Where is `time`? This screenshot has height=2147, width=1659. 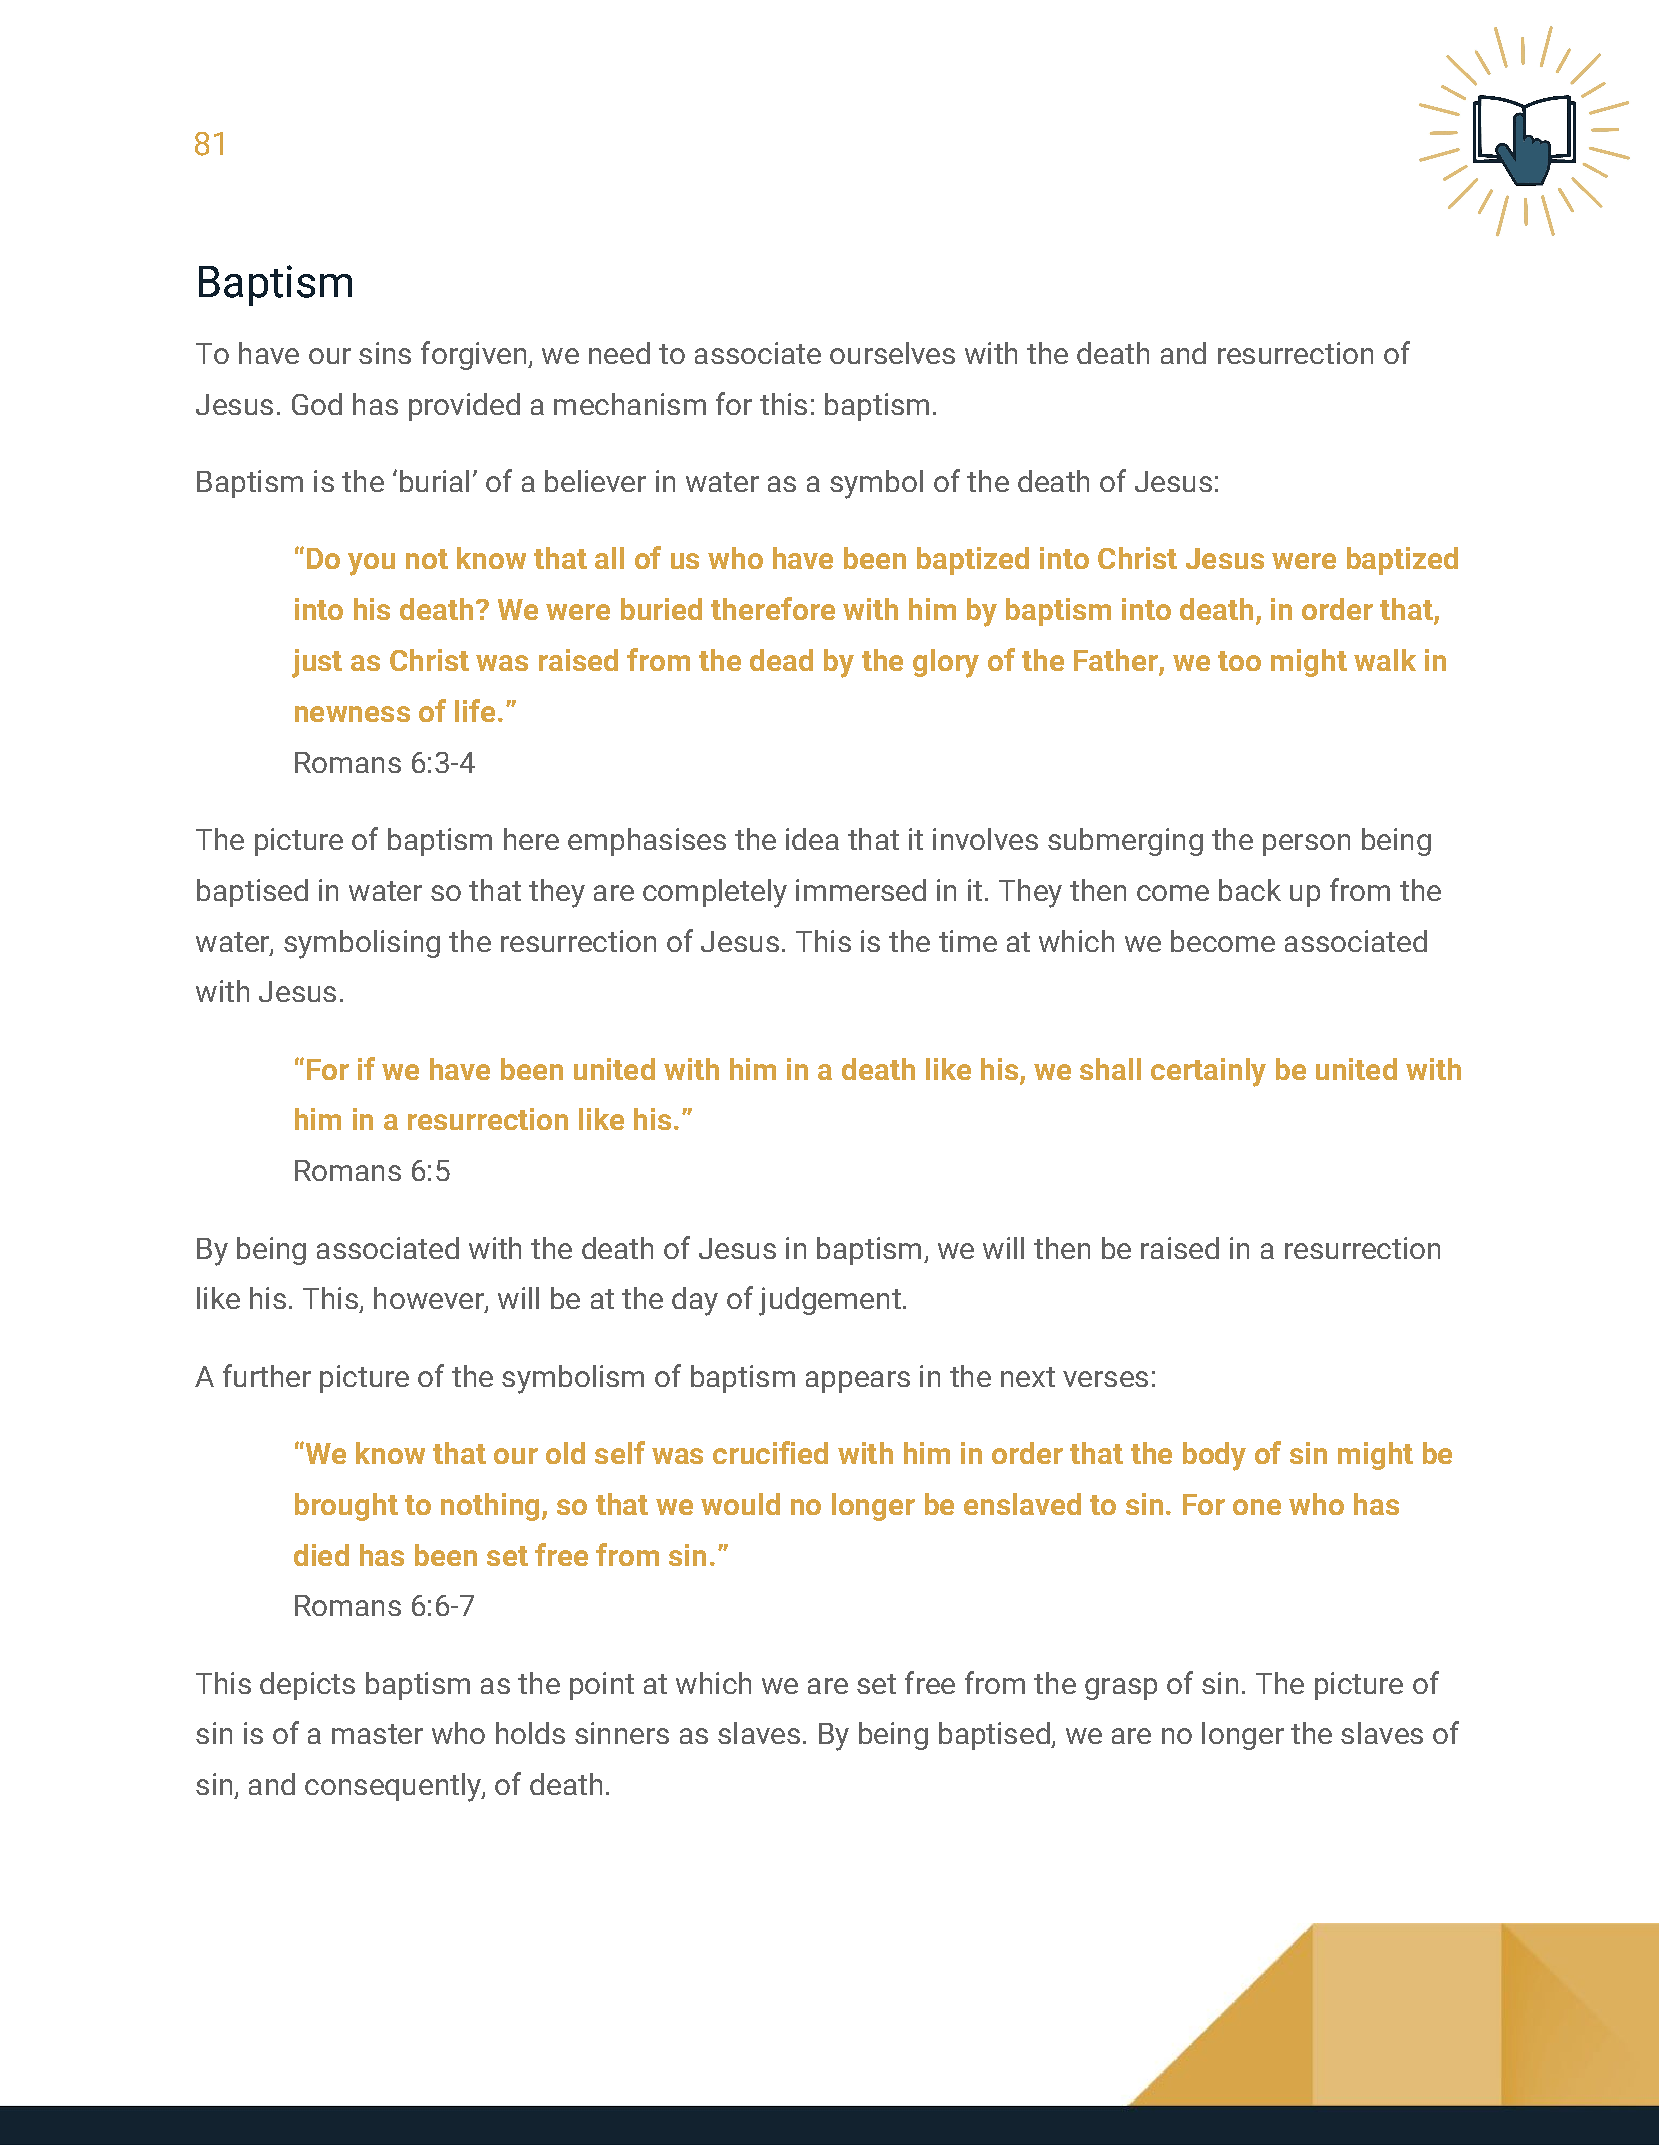 time is located at coordinates (968, 941).
